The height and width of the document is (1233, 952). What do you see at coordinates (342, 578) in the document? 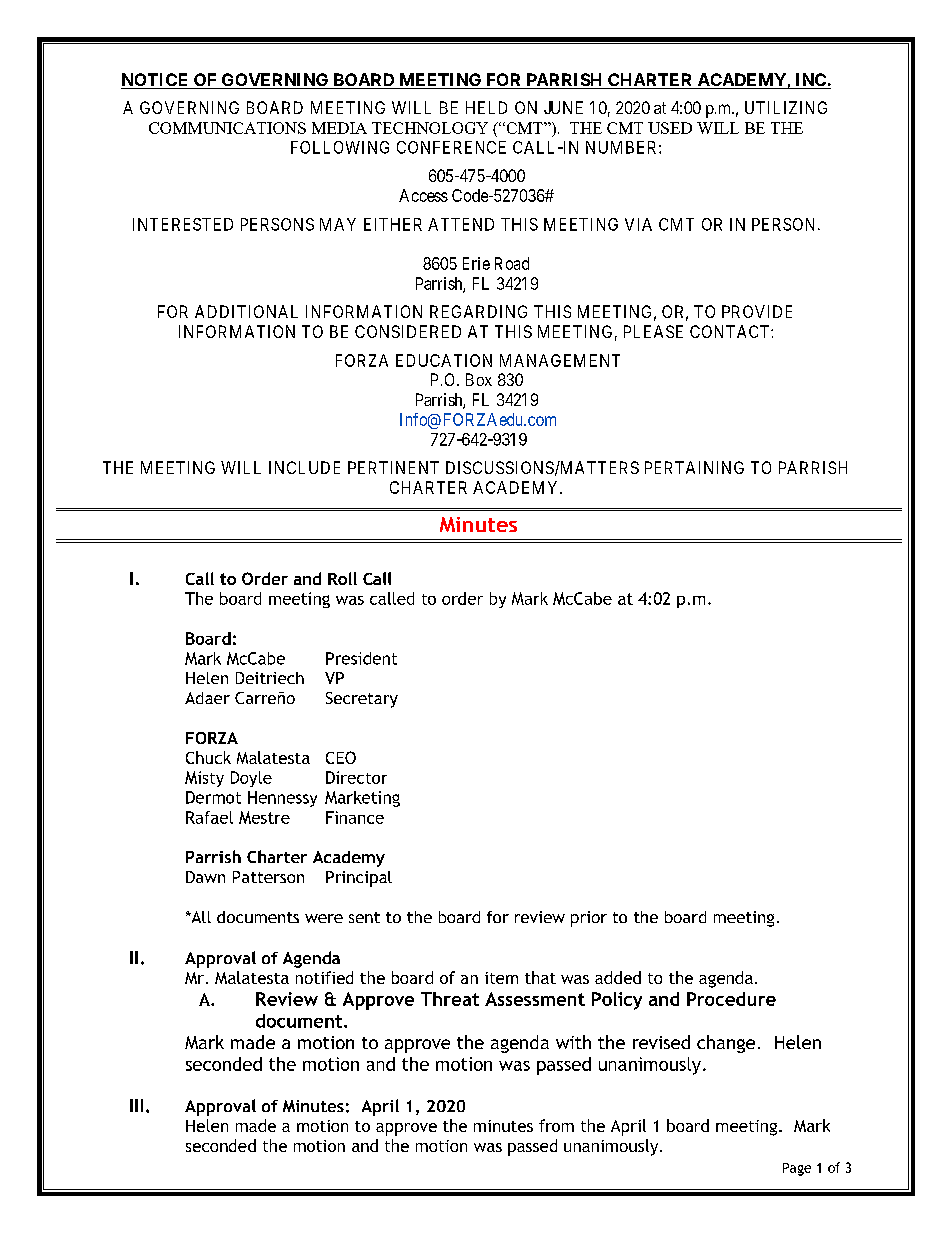
I see `Roll` at bounding box center [342, 578].
